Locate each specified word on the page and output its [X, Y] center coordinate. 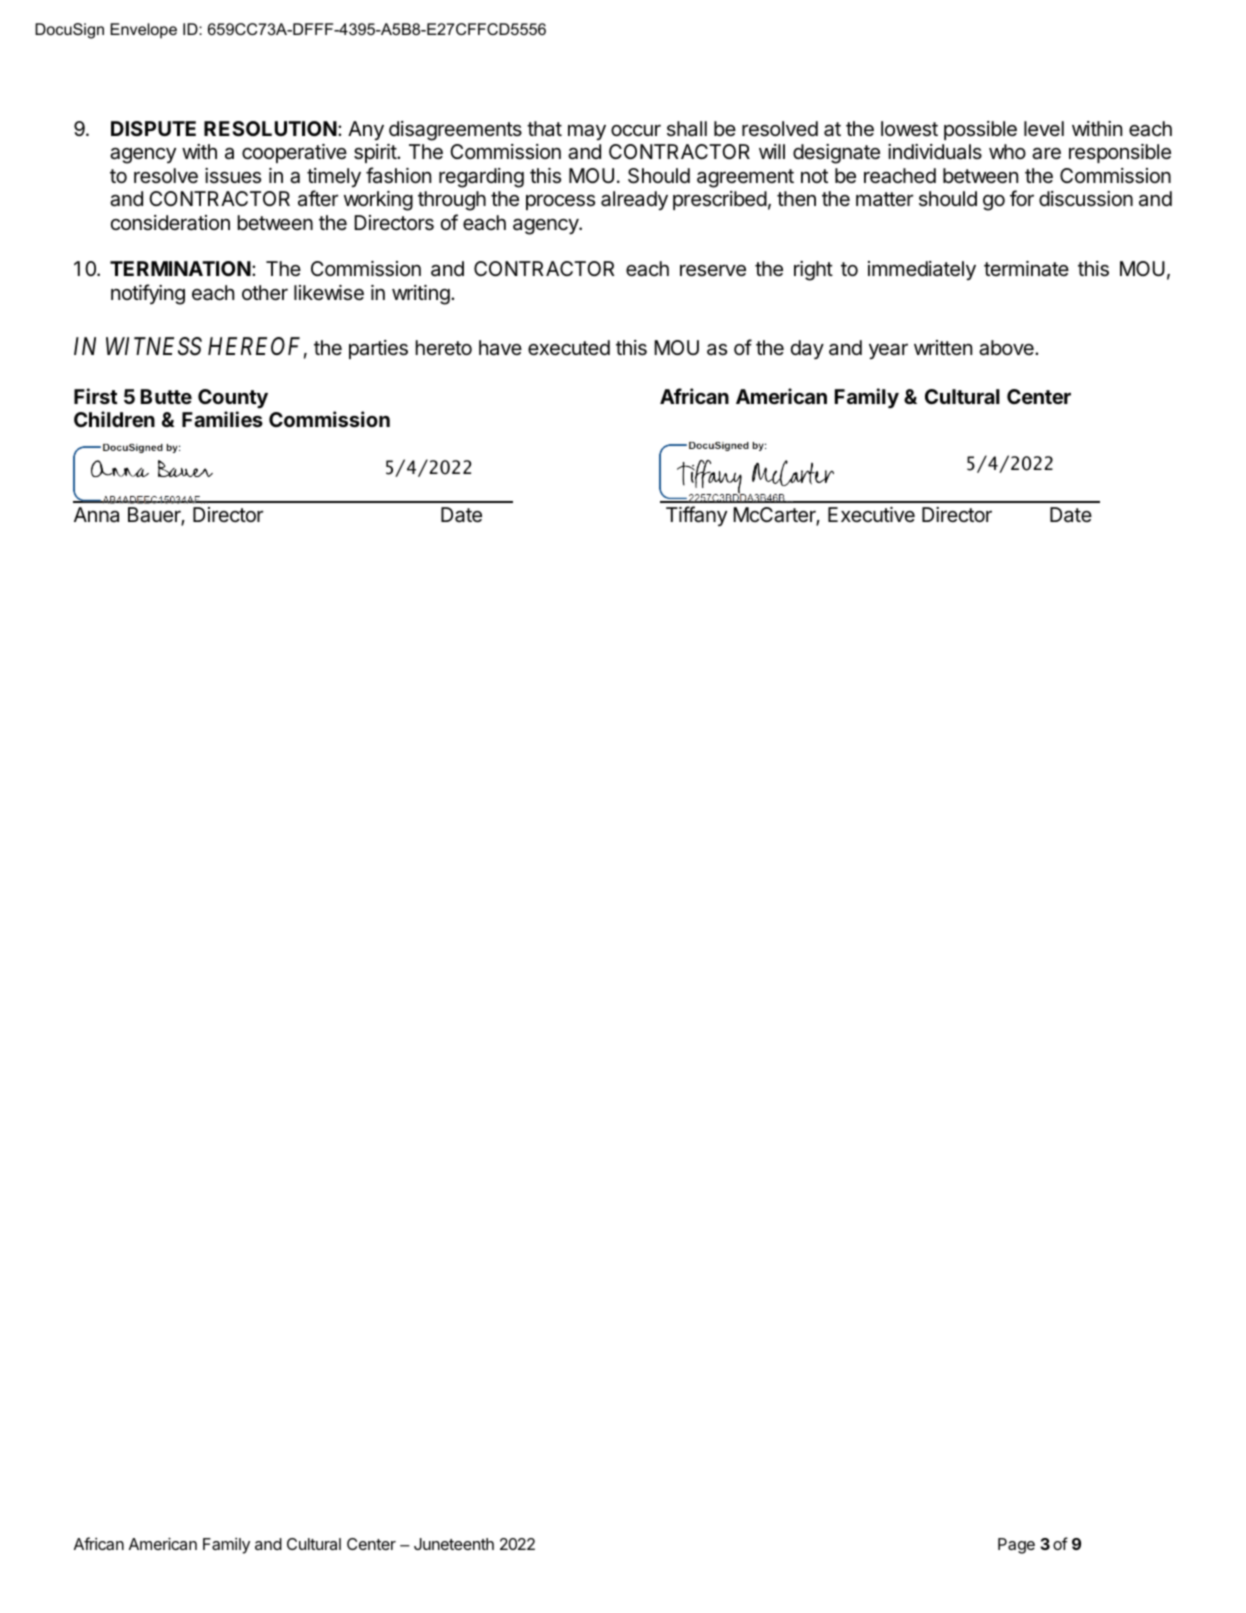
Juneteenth [454, 1544]
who [1007, 151]
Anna [96, 514]
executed [569, 348]
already [634, 200]
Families [222, 419]
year [888, 351]
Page [1016, 1546]
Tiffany [696, 516]
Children [114, 419]
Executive [871, 514]
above [1007, 348]
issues [233, 176]
